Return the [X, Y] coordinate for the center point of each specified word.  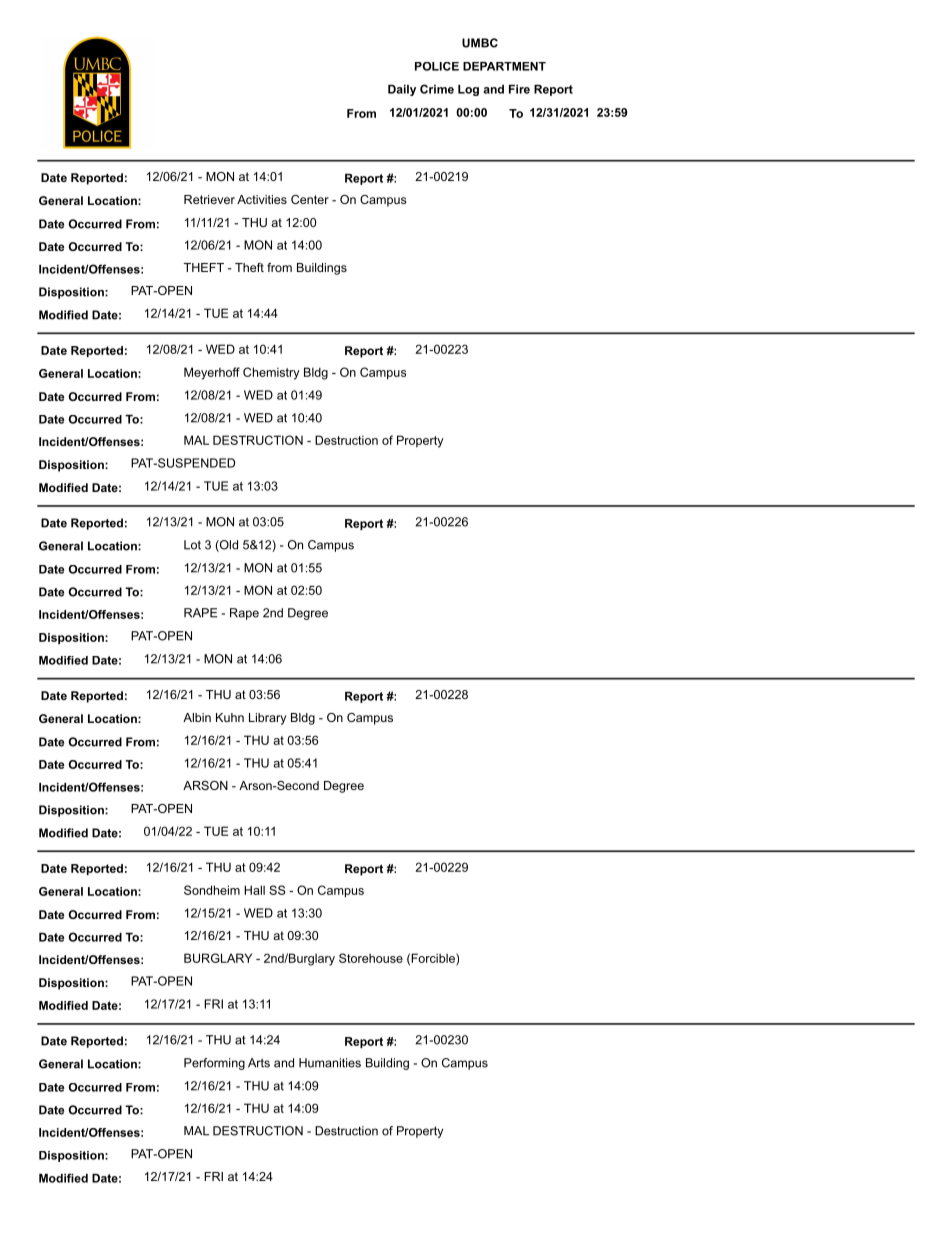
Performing [214, 1064]
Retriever [209, 199]
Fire [519, 89]
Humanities [330, 1063]
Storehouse [371, 958]
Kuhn [230, 717]
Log [468, 90]
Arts [259, 1063]
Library [267, 719]
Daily [402, 90]
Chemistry [271, 373]
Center [310, 199]
